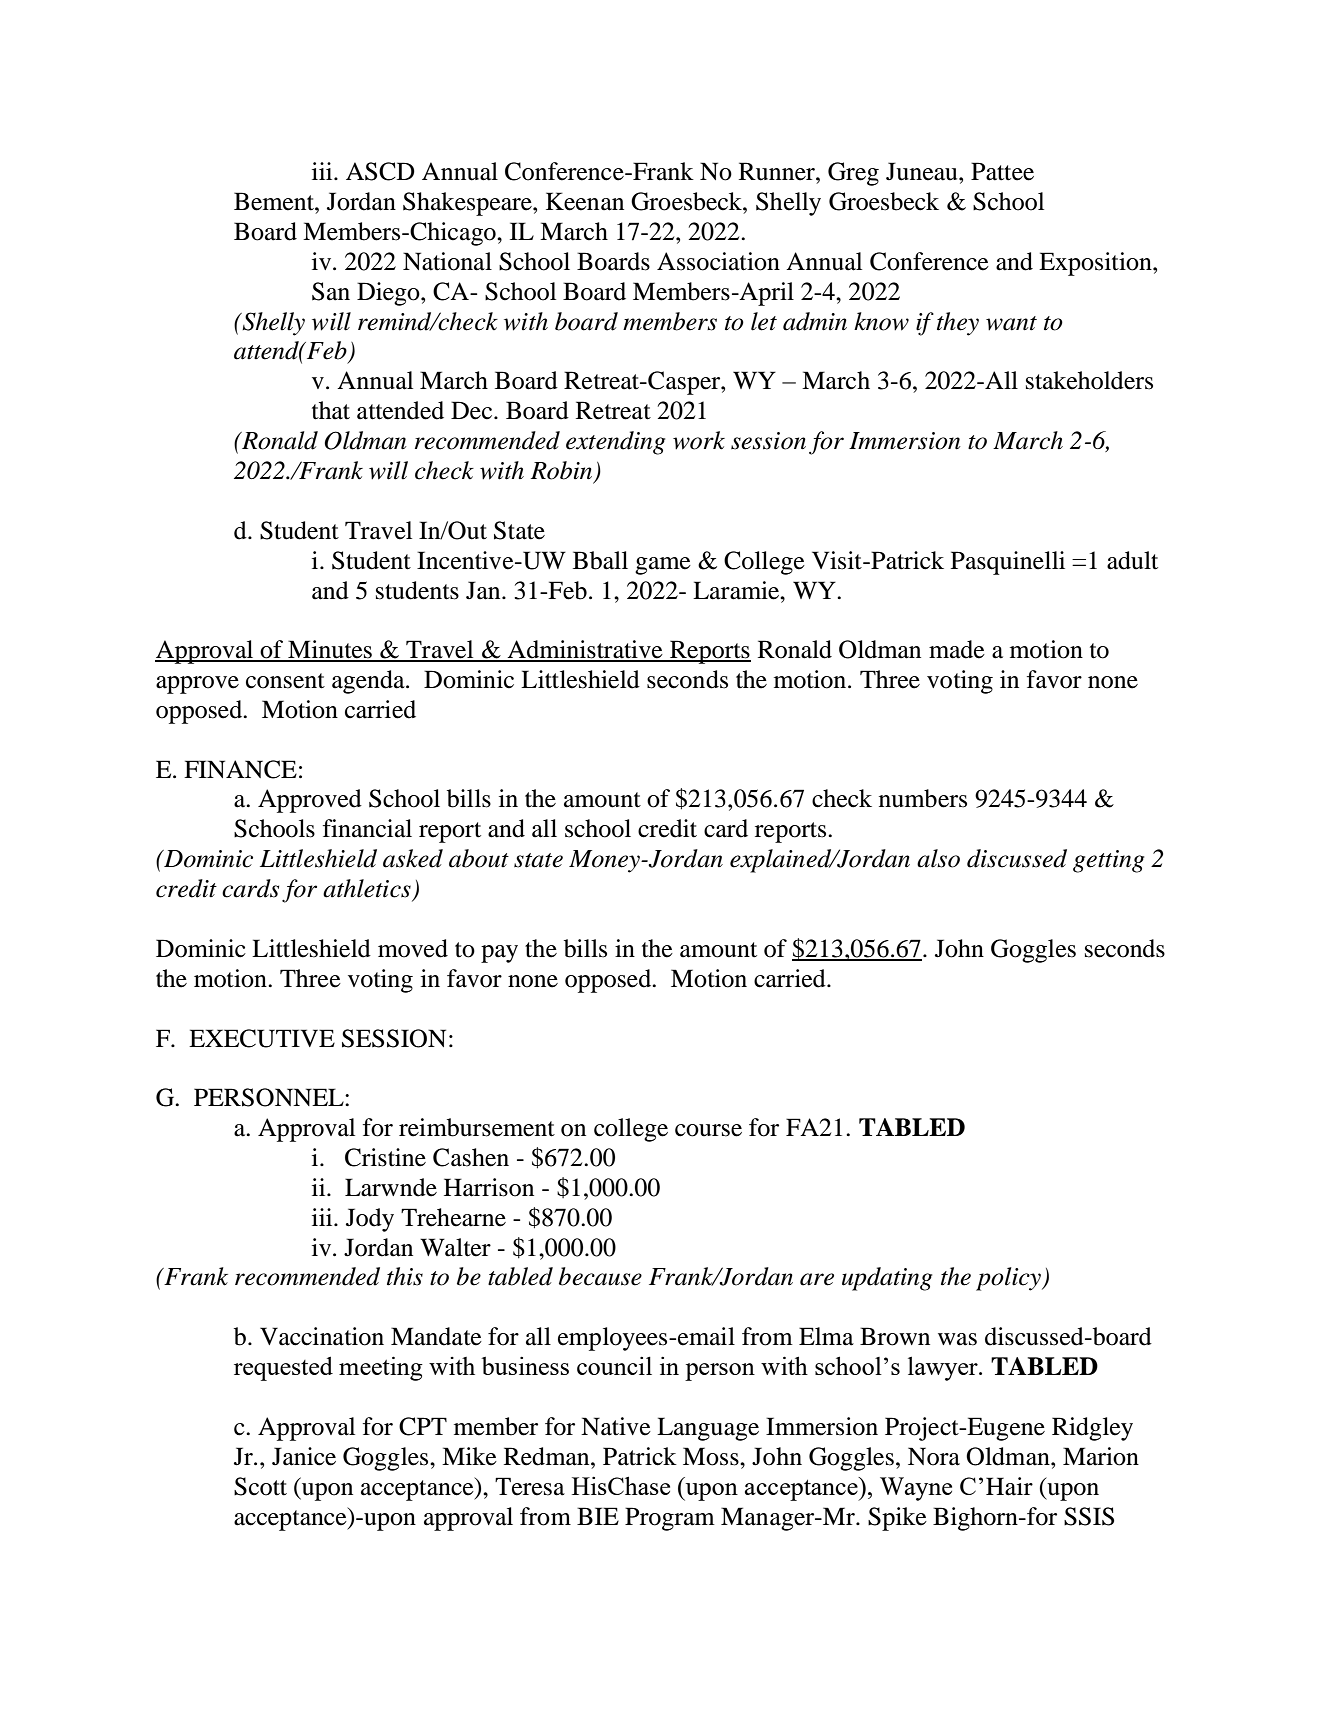  What do you see at coordinates (957, 649) in the screenshot?
I see `made` at bounding box center [957, 649].
